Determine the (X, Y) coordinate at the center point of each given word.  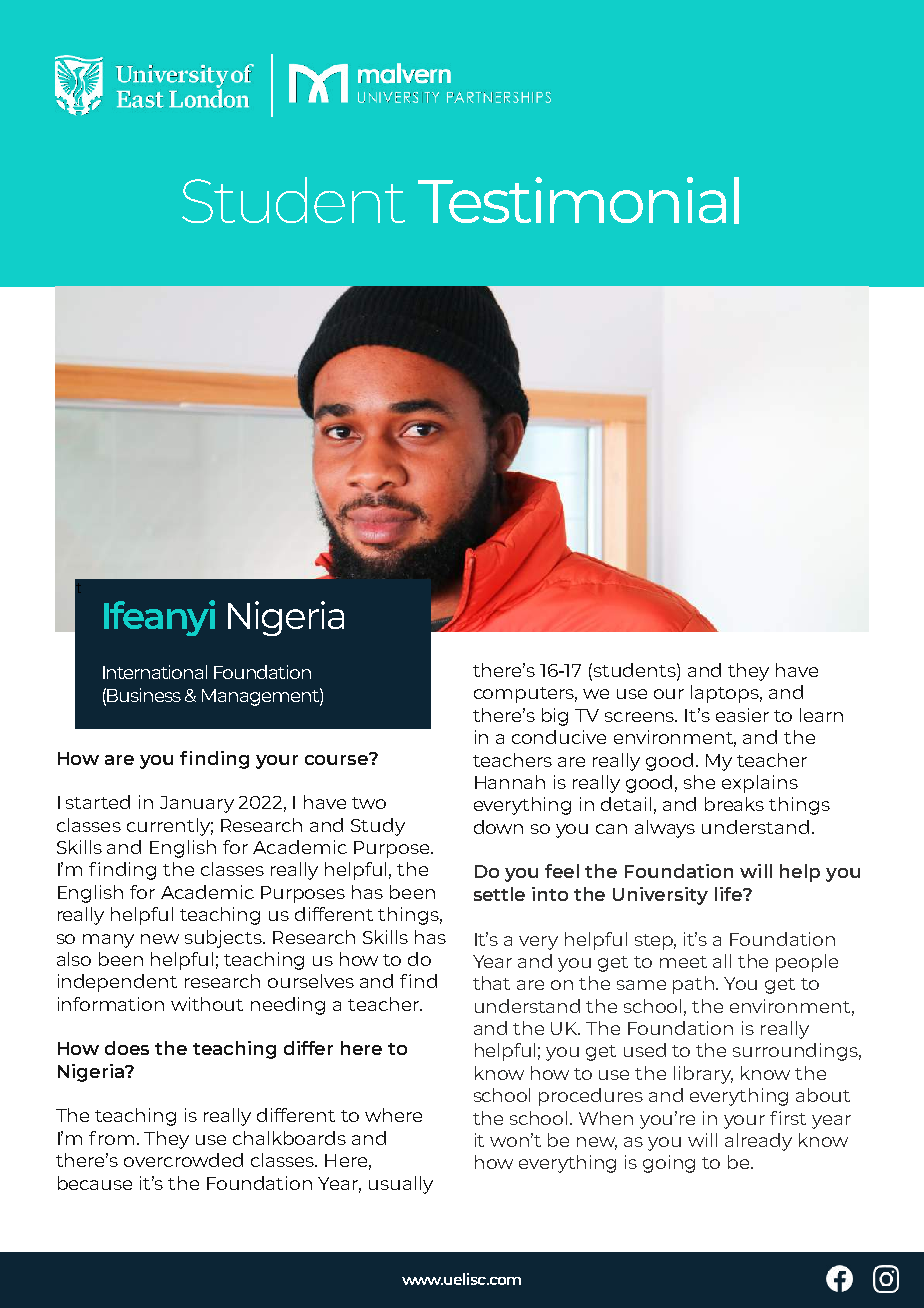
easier (742, 715)
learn (821, 715)
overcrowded (183, 1160)
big (555, 717)
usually (401, 1185)
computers (525, 695)
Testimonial (578, 200)
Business (143, 695)
